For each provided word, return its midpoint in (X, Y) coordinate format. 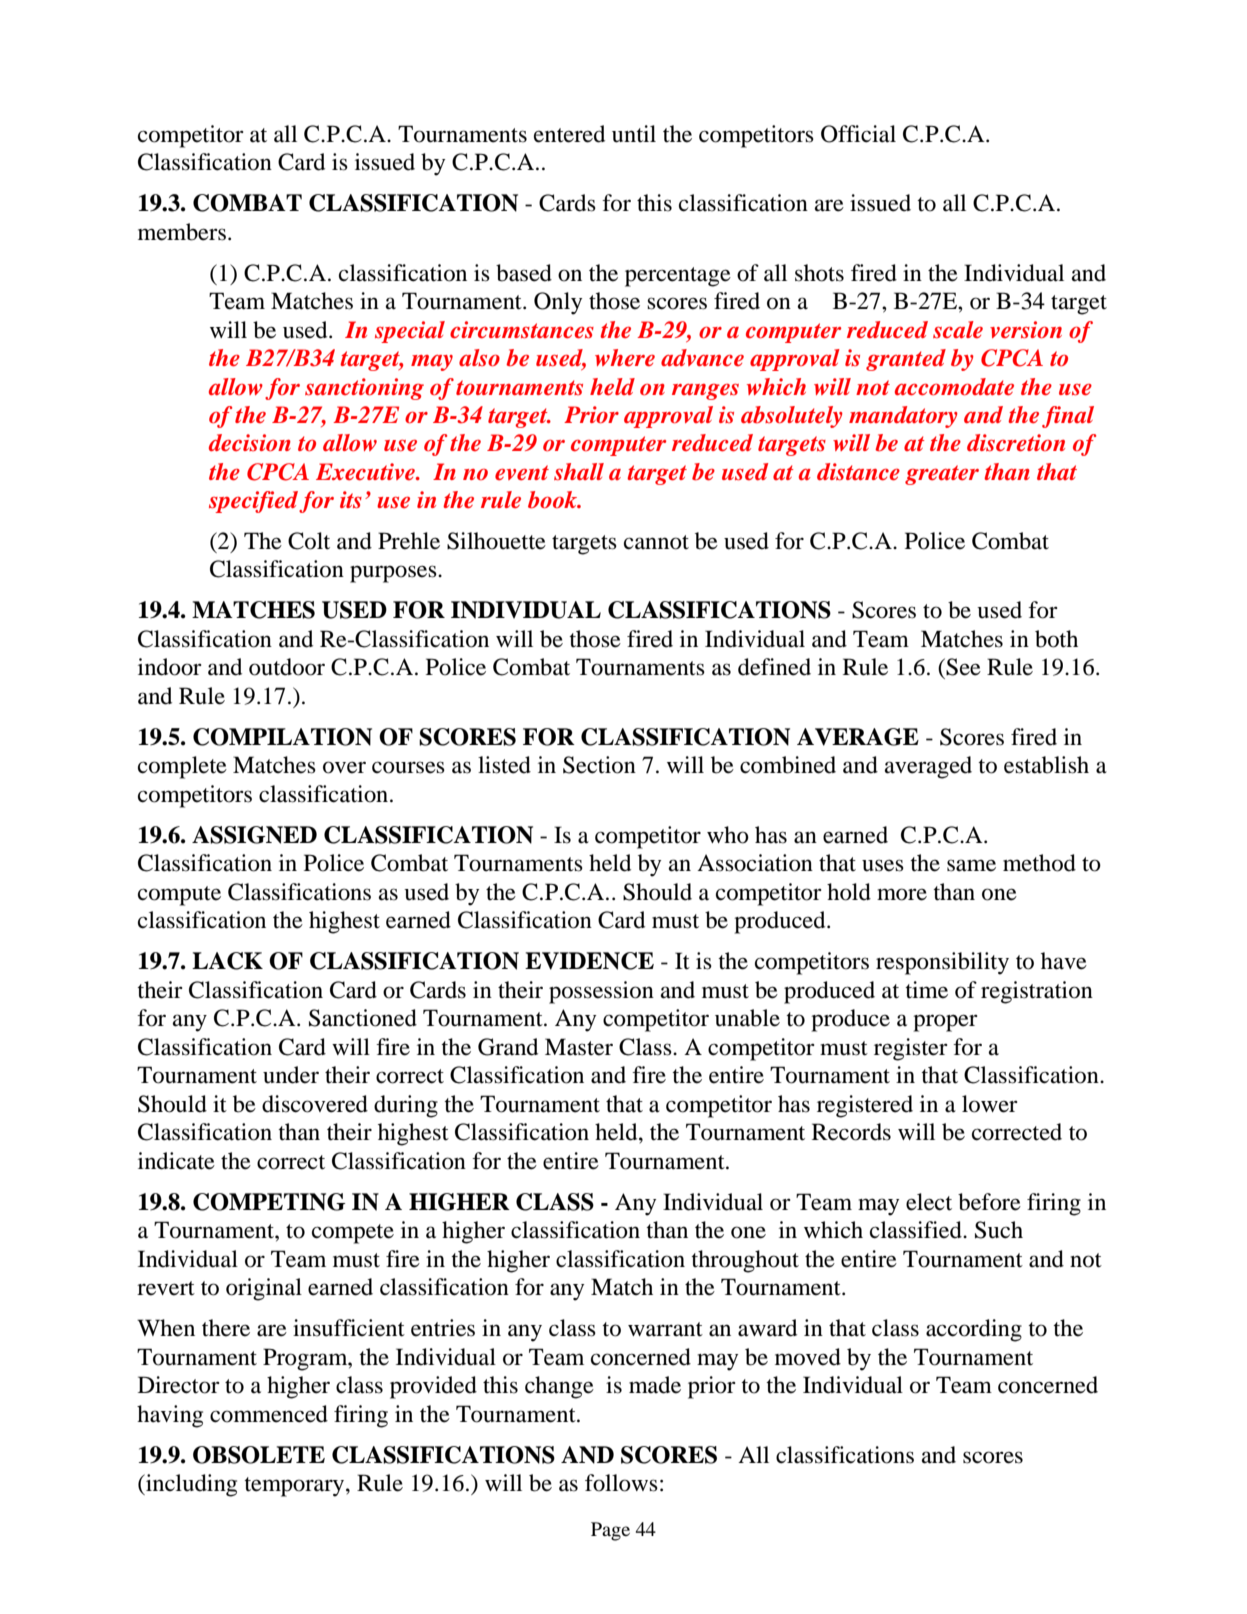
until (634, 134)
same (971, 865)
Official (858, 134)
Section (599, 765)
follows (621, 1483)
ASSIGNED (254, 835)
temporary (295, 1487)
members (182, 232)
